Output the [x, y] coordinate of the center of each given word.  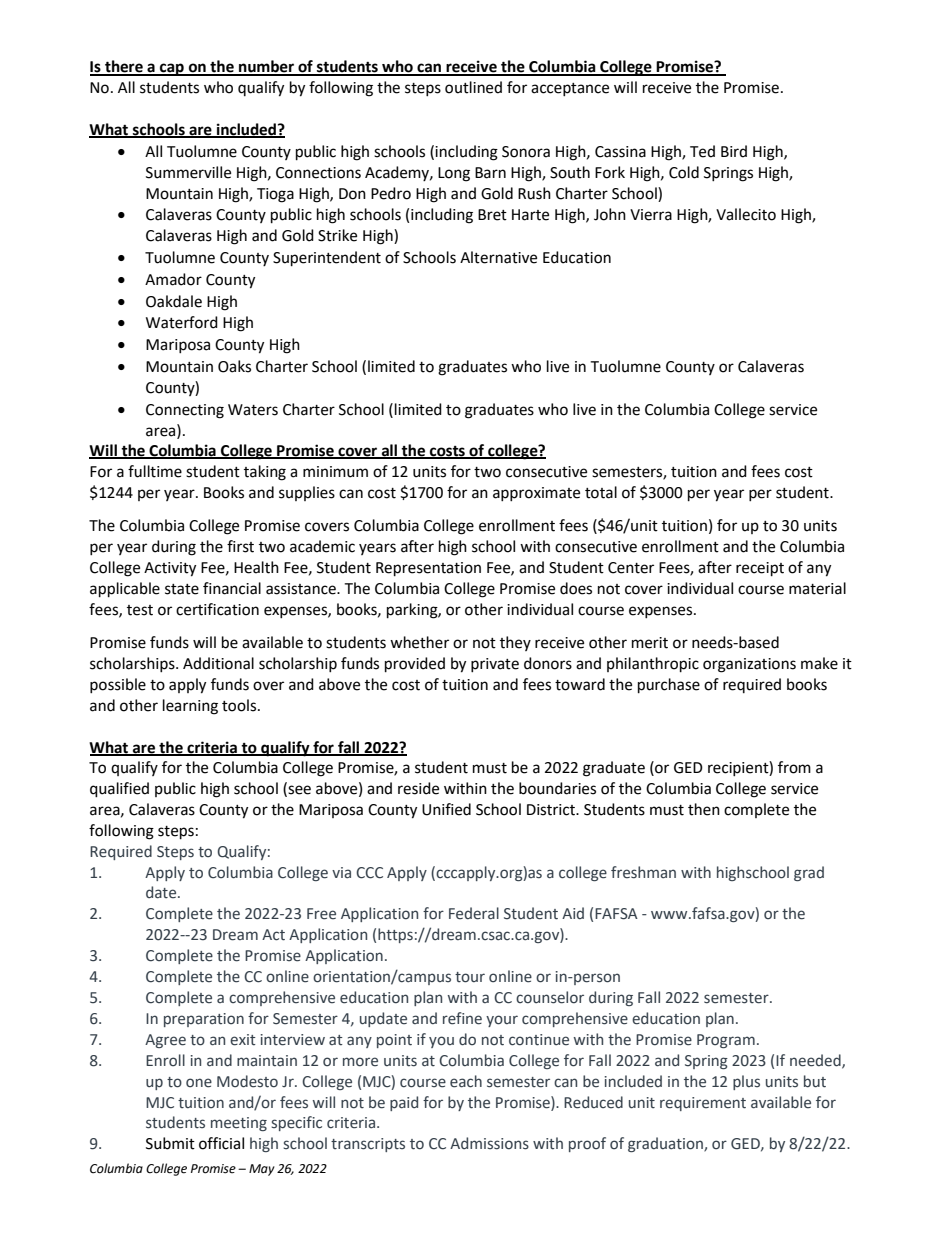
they [515, 643]
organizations [749, 665]
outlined [473, 87]
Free [321, 914]
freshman [643, 872]
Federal [474, 913]
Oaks [234, 366]
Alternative [498, 257]
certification [217, 609]
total [601, 492]
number [266, 67]
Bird [734, 151]
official [221, 1143]
